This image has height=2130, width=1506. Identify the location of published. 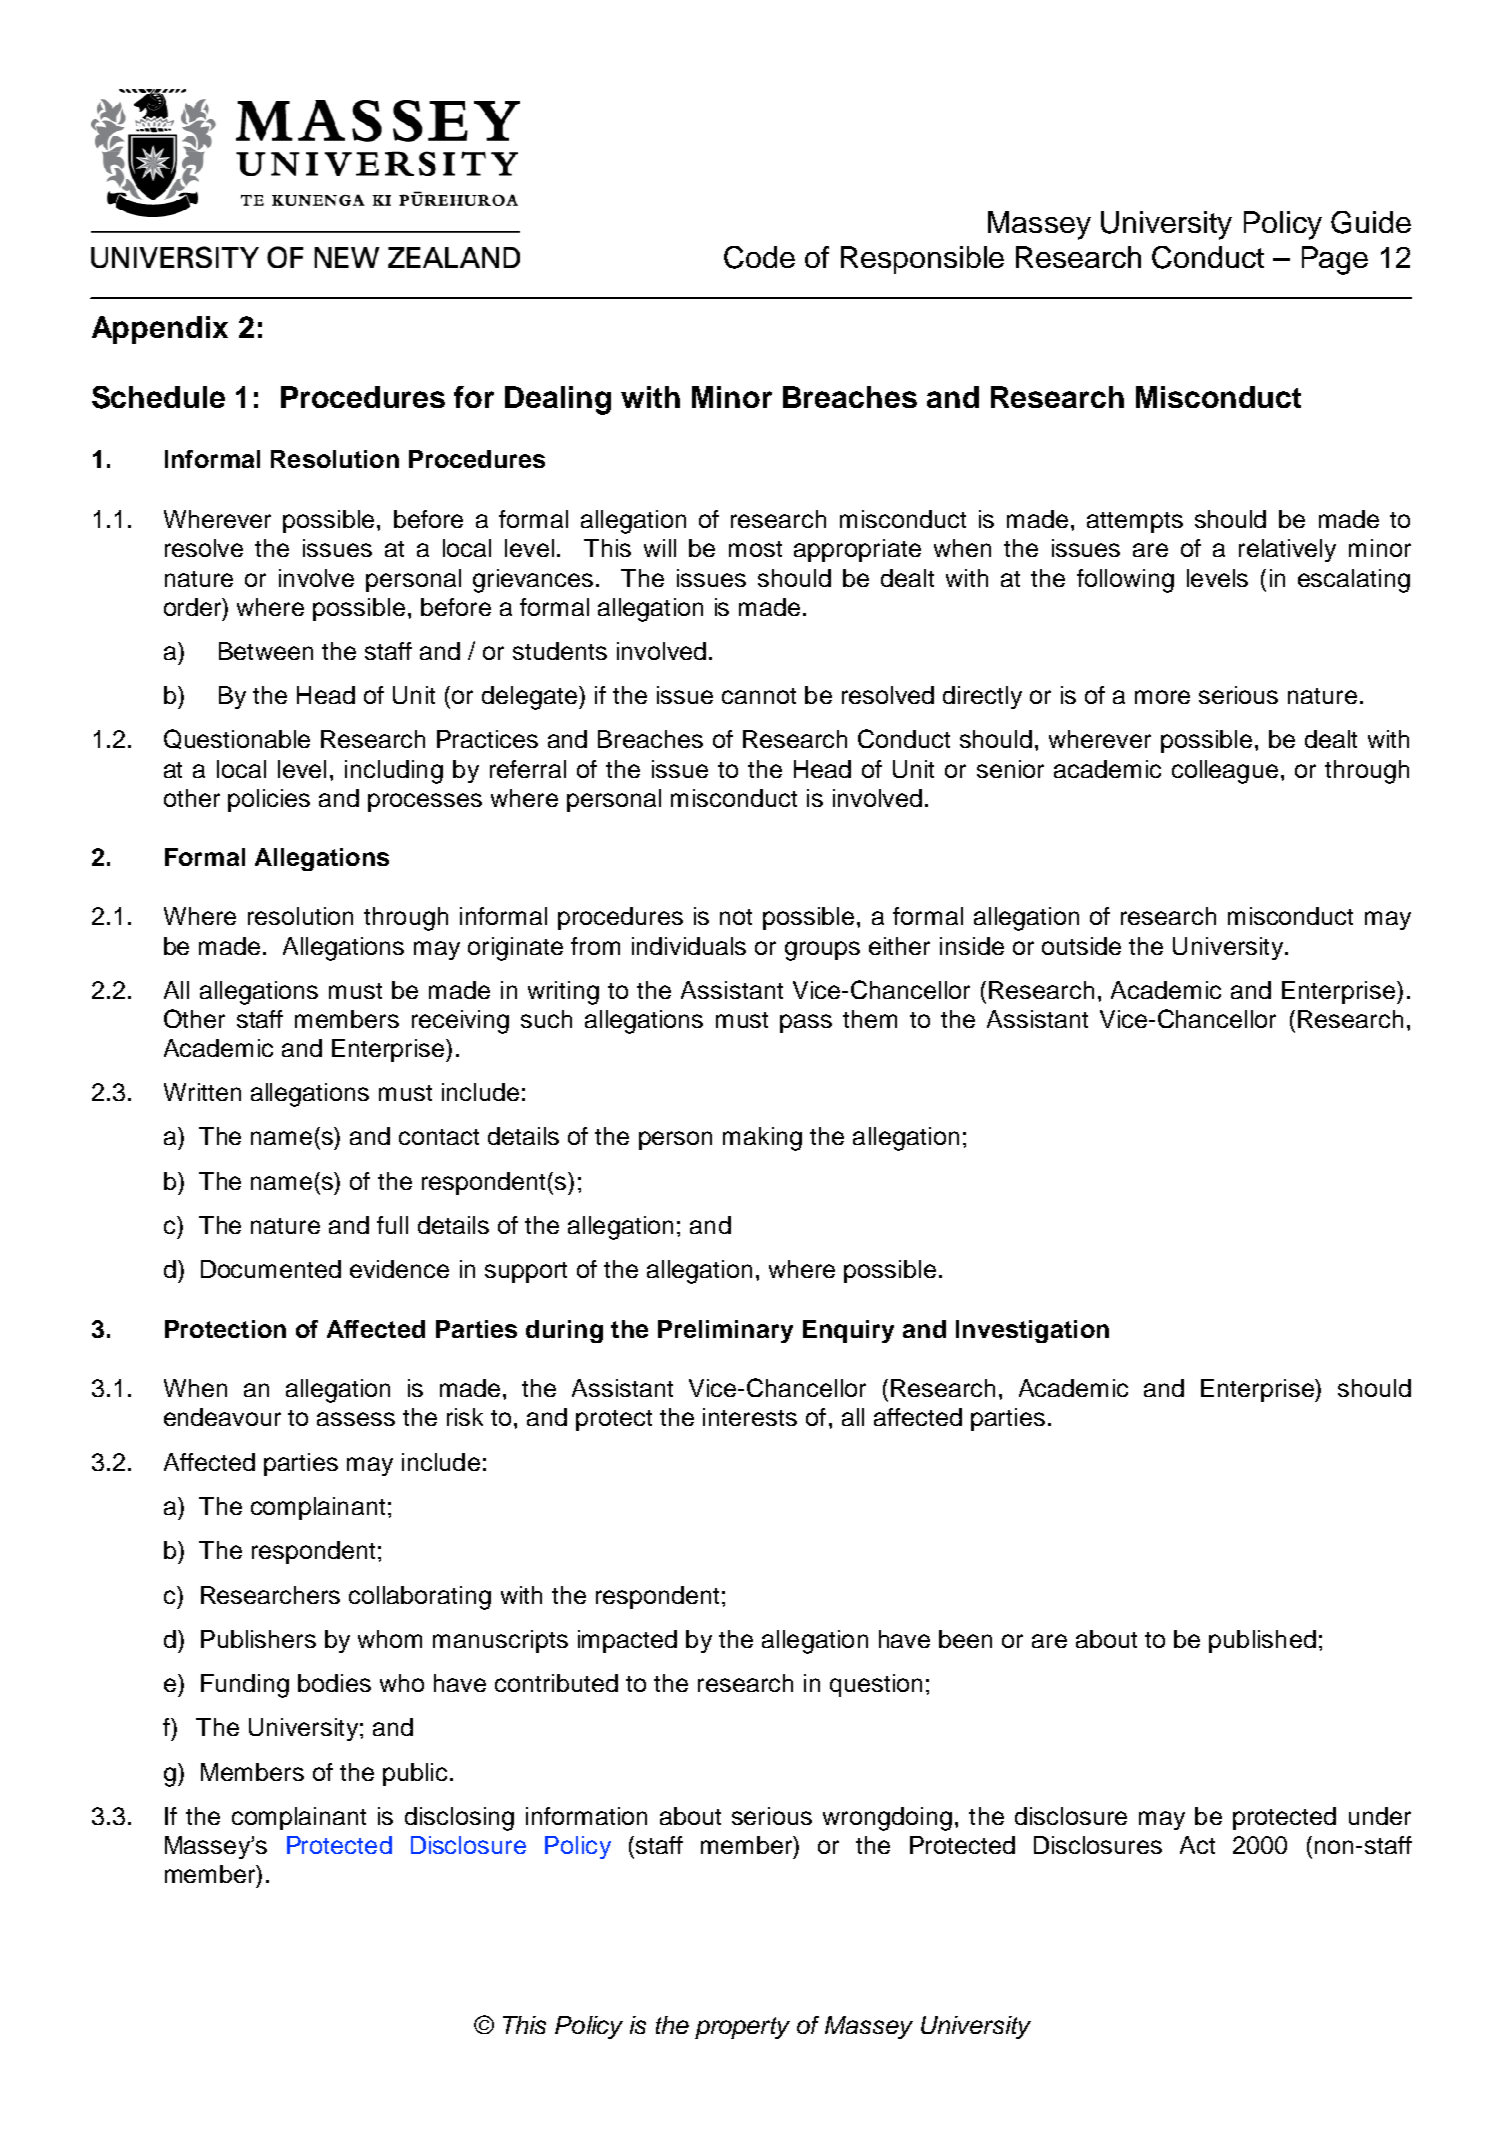
(1262, 1641).
